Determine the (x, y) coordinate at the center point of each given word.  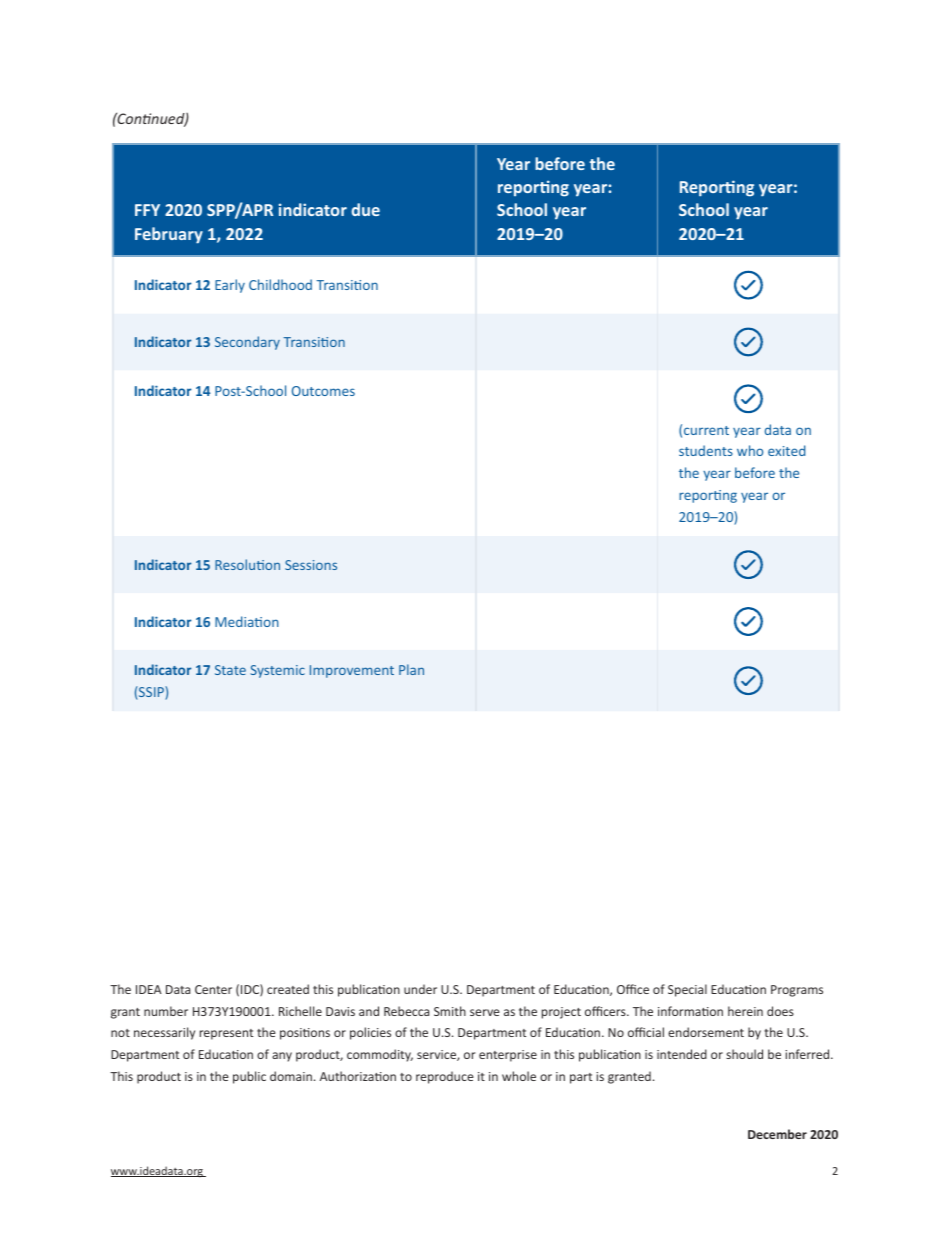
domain (291, 1076)
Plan (411, 669)
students (706, 450)
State (230, 670)
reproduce (445, 1077)
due (366, 209)
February (169, 235)
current (706, 430)
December (777, 1134)
